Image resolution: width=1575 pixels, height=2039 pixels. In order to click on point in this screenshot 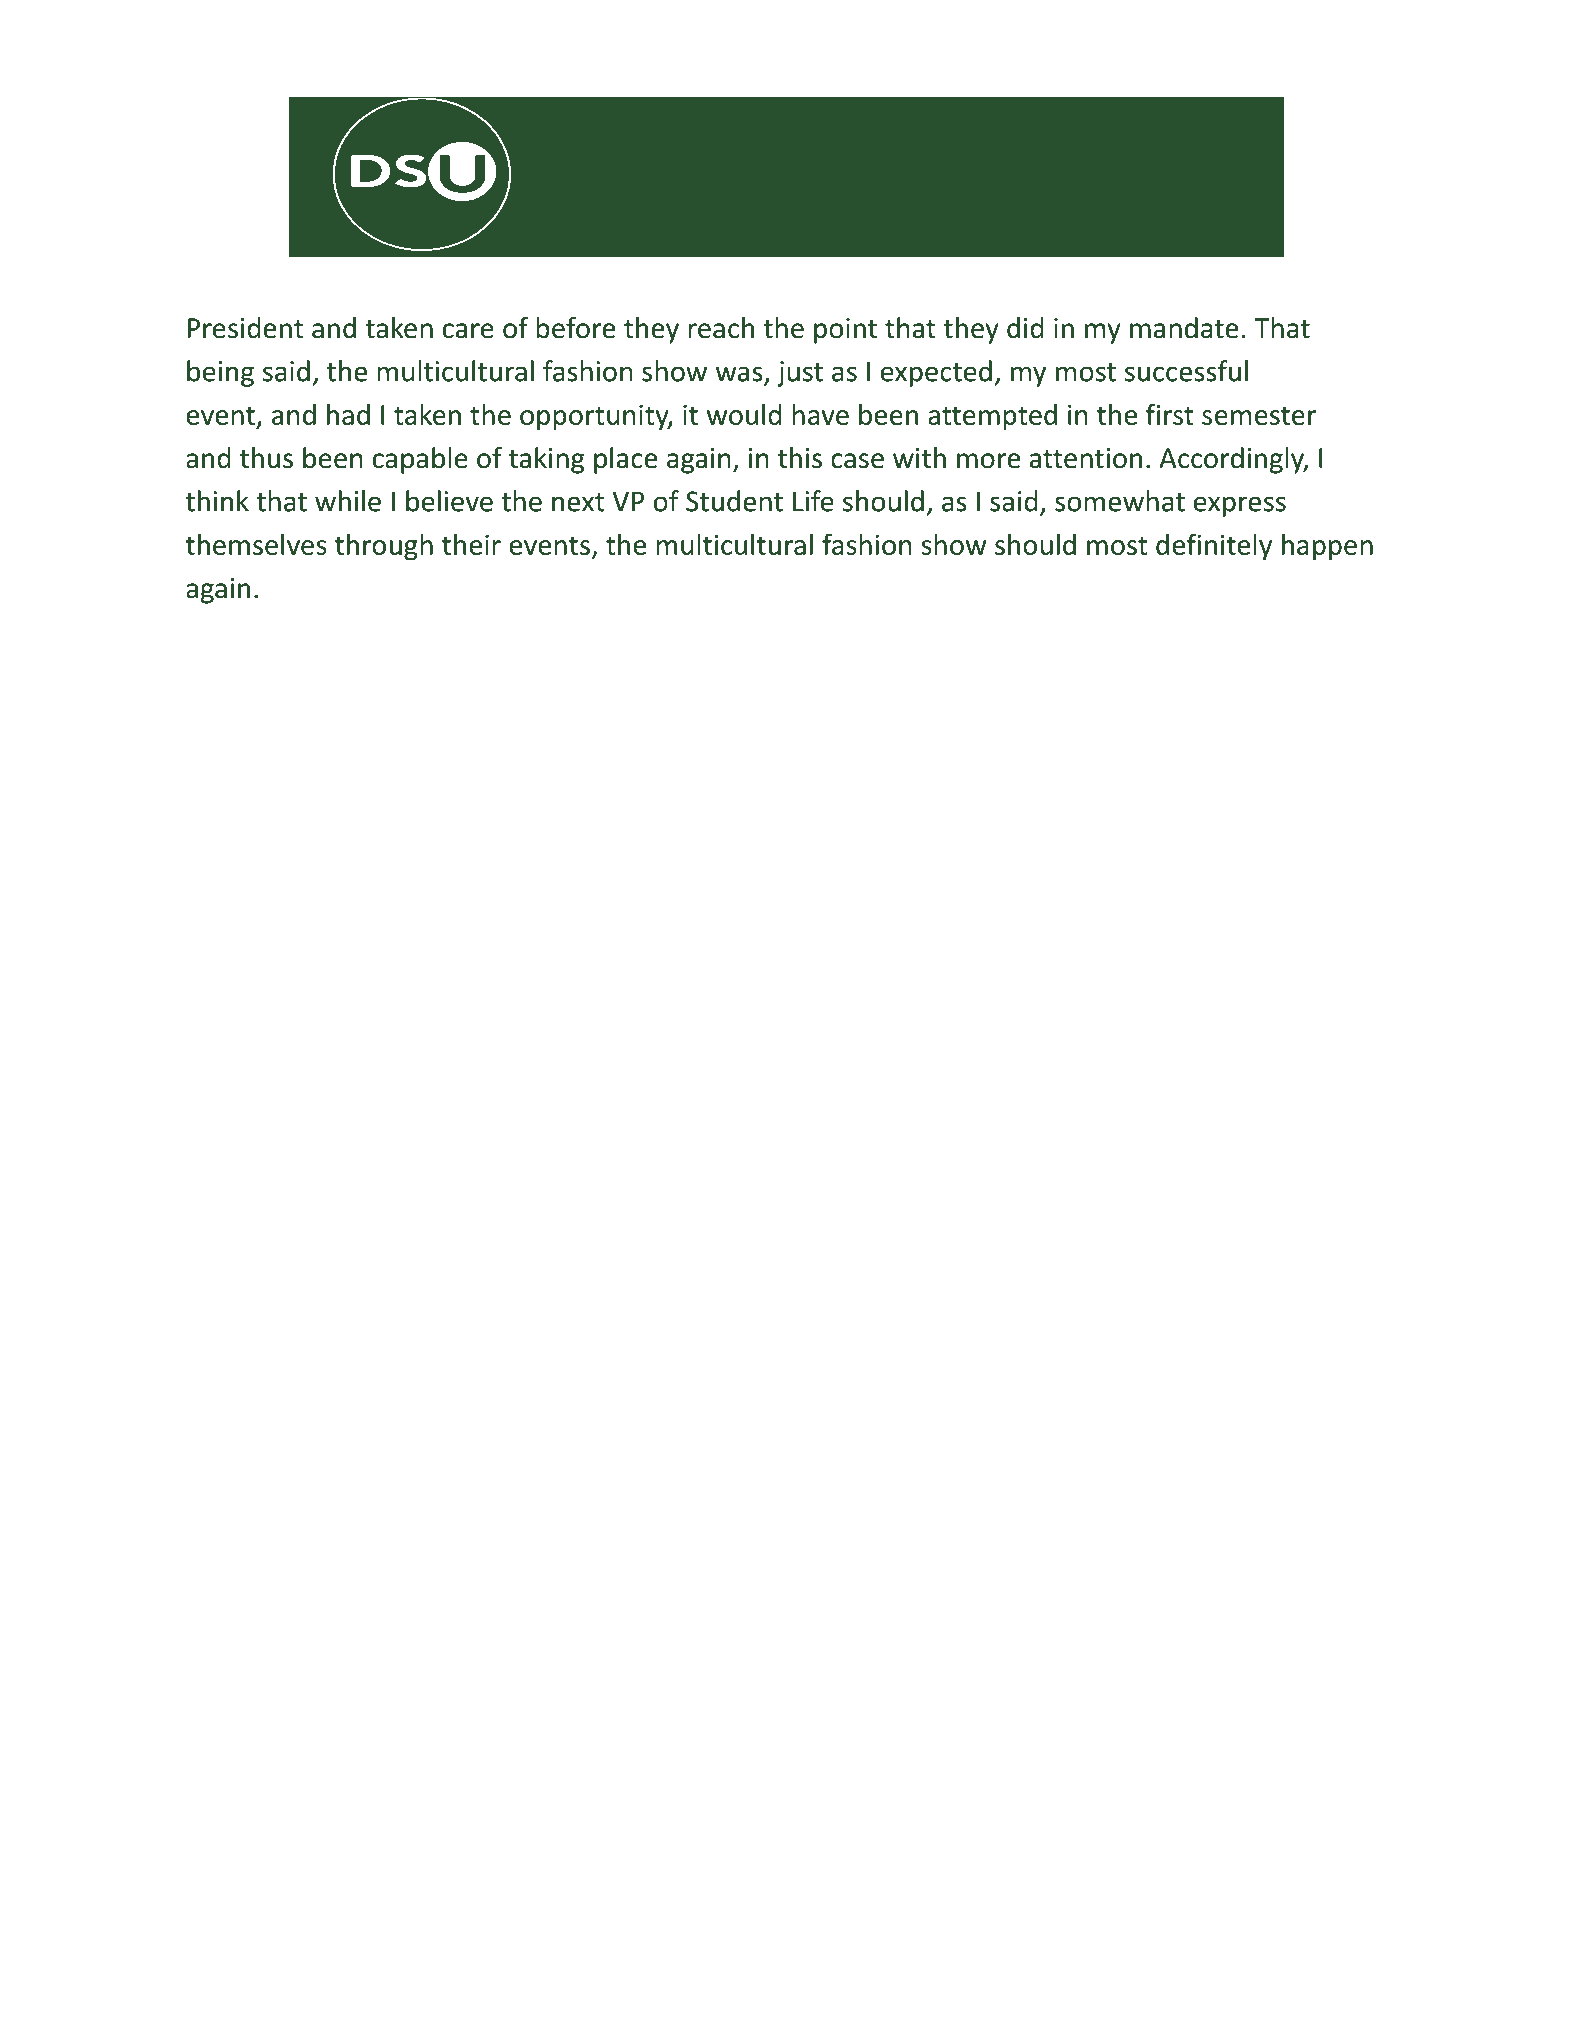, I will do `click(845, 331)`.
